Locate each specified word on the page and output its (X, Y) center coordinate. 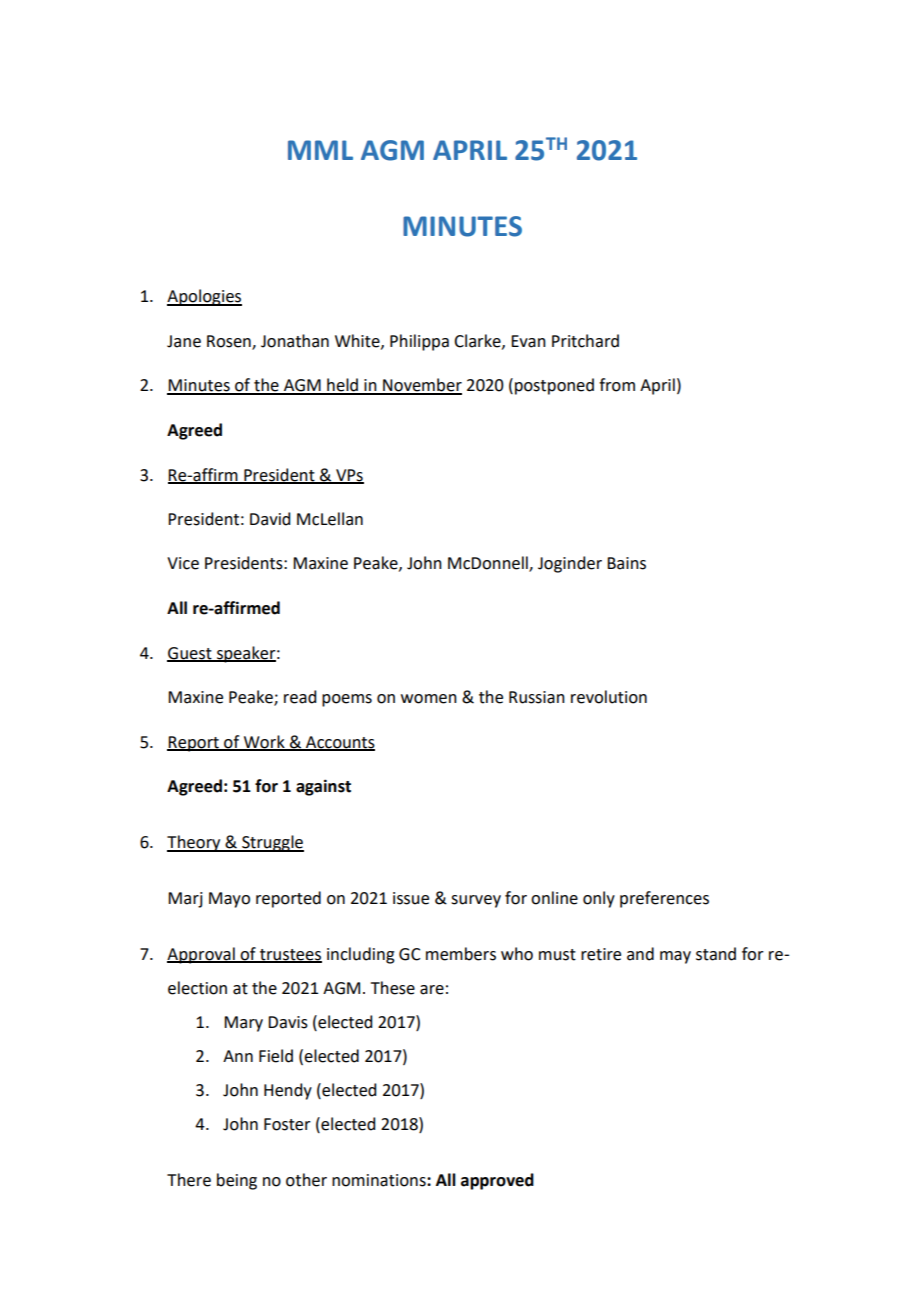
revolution (609, 697)
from (617, 385)
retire (601, 954)
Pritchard (585, 341)
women (429, 699)
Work (264, 742)
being (237, 1181)
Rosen (230, 342)
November (421, 386)
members (461, 954)
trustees (290, 955)
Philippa (419, 342)
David (270, 519)
